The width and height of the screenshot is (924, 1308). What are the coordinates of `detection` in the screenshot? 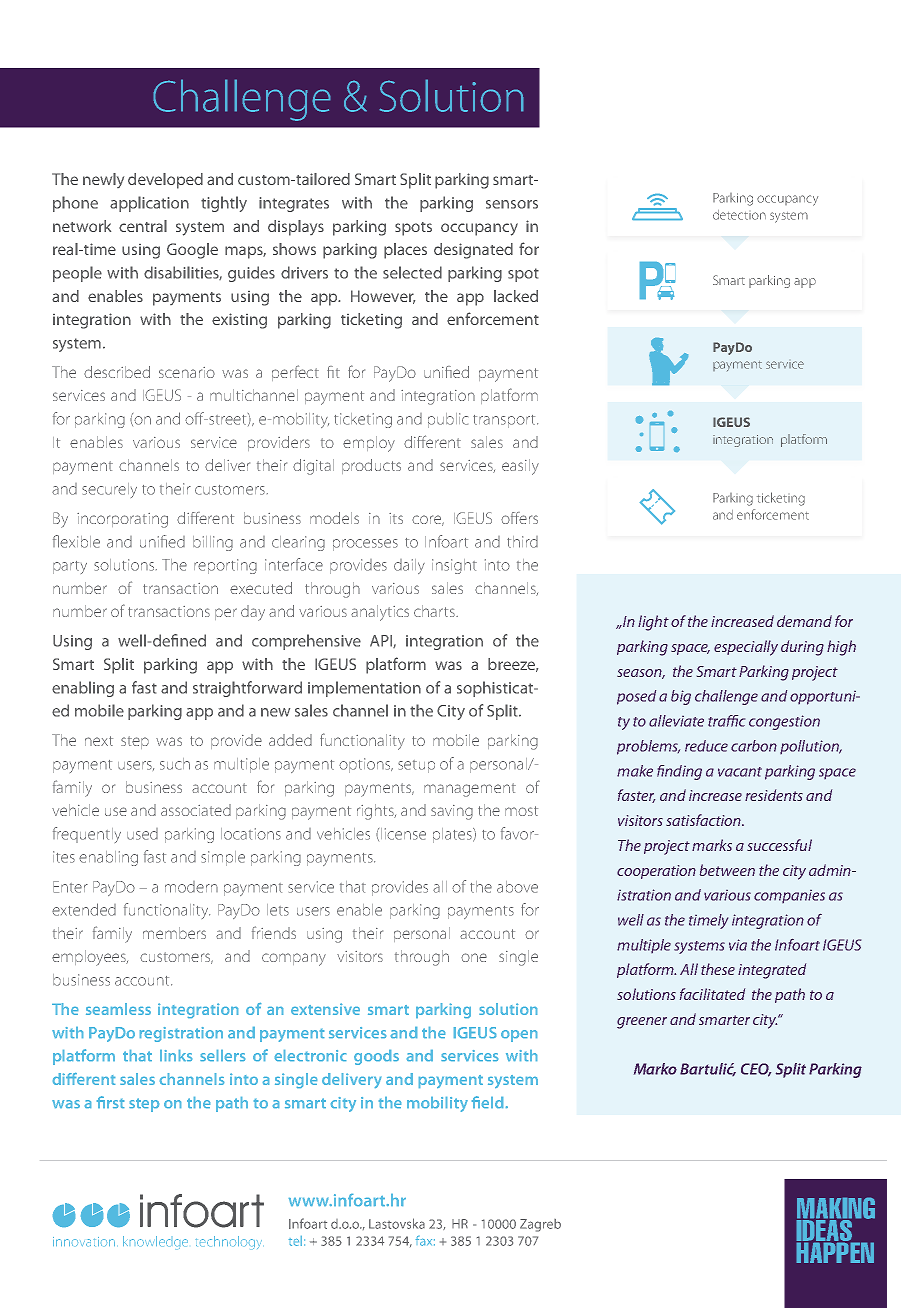 It's located at (739, 215).
